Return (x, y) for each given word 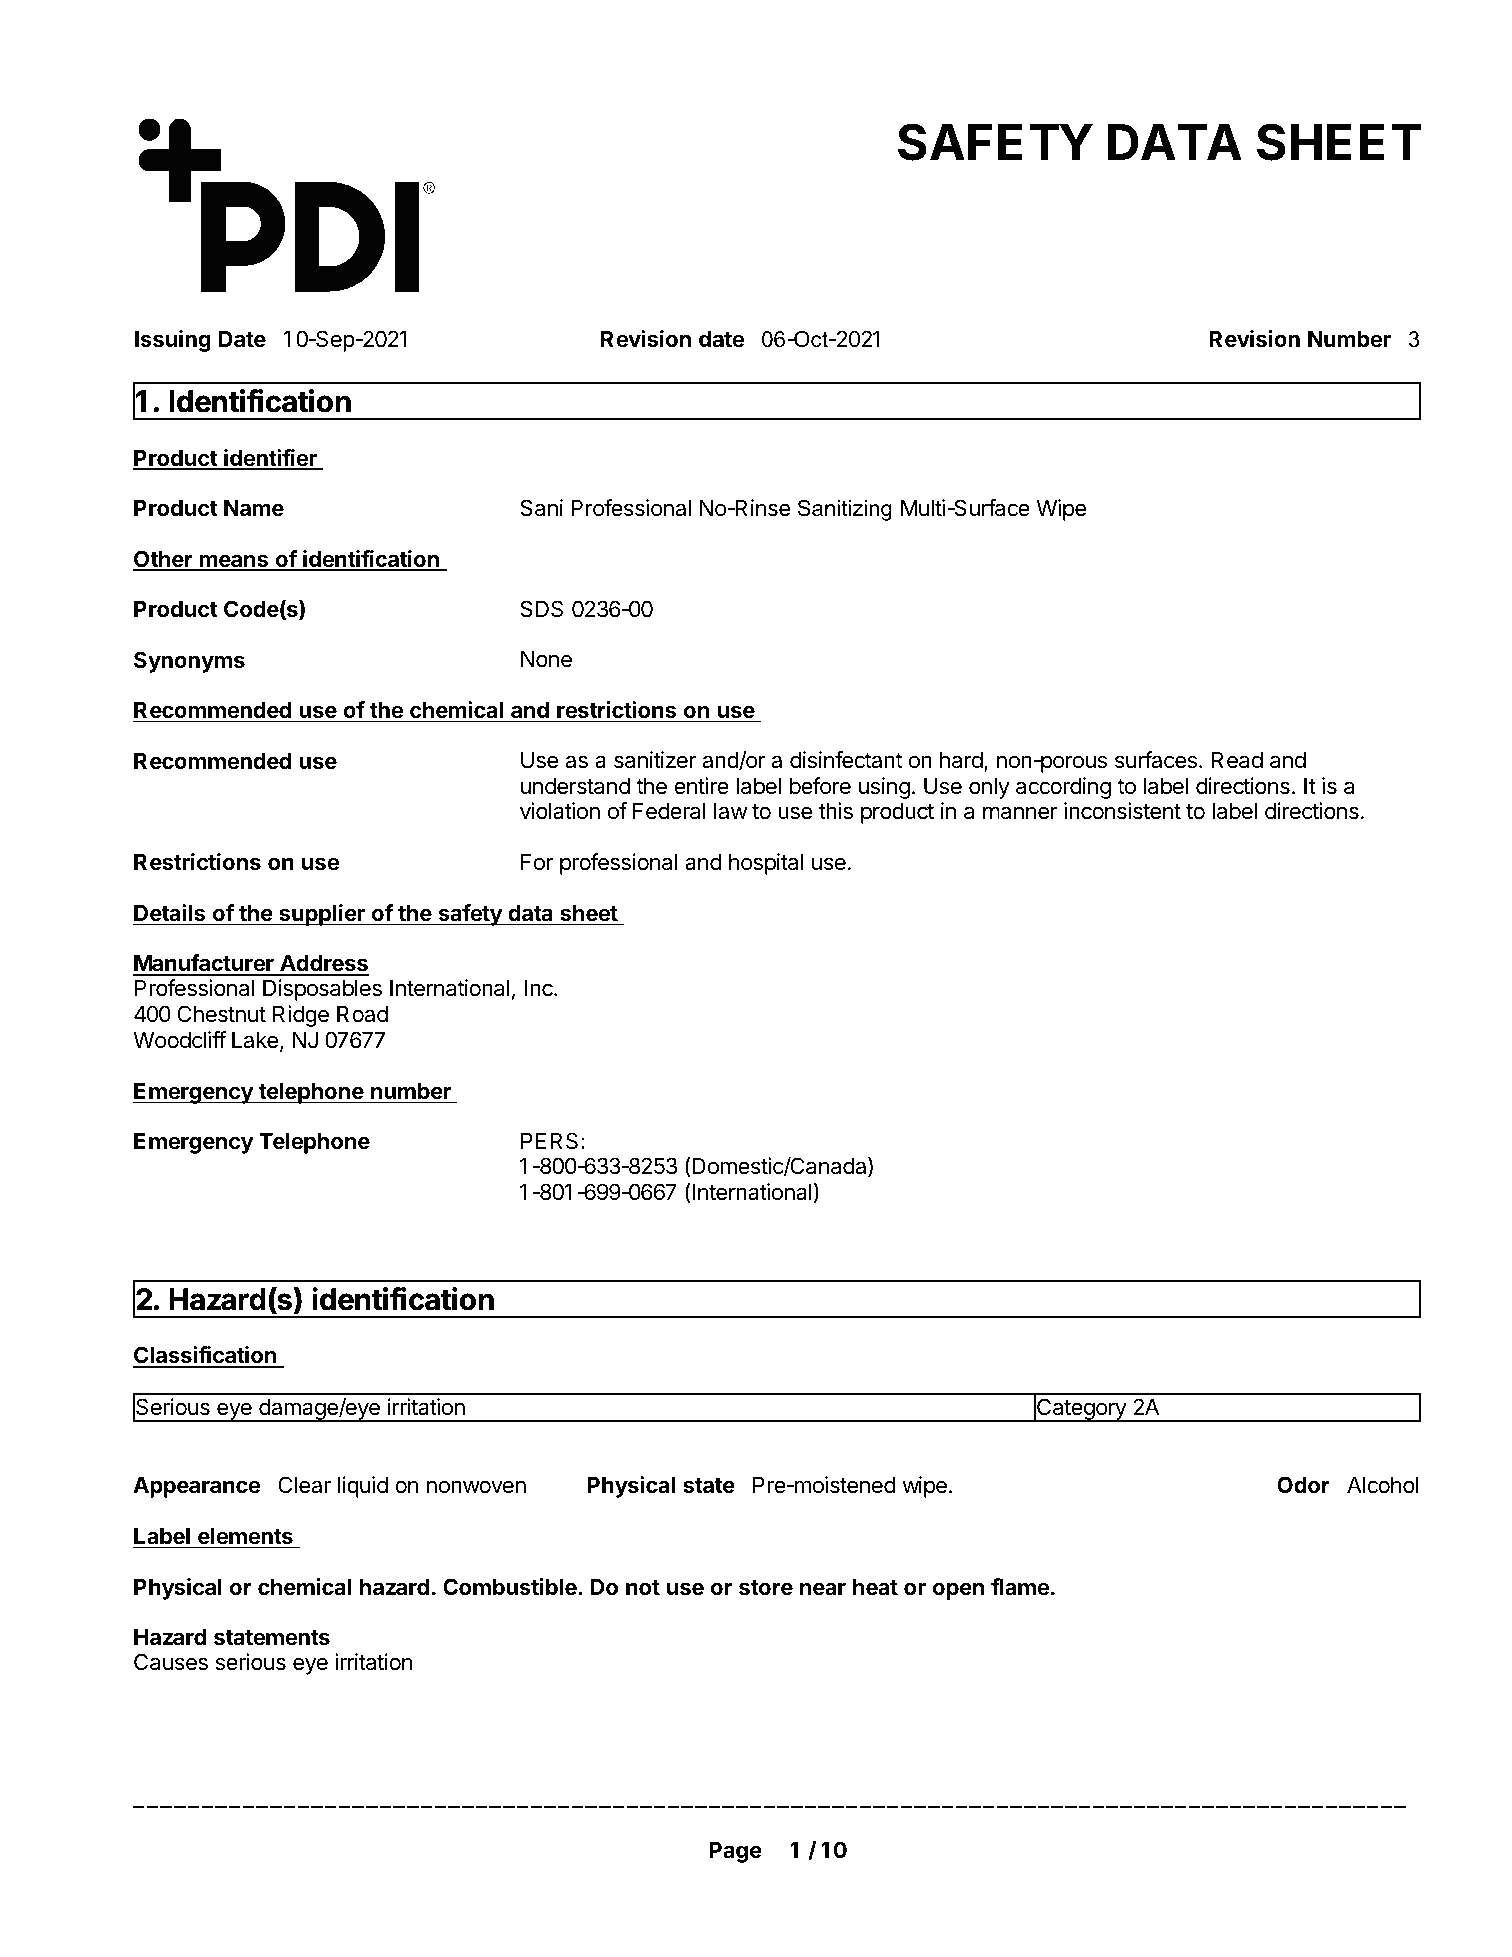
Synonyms (189, 662)
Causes (171, 1662)
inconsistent (1122, 811)
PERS (549, 1141)
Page (735, 1852)
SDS (541, 609)
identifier (270, 459)
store (766, 1588)
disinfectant (846, 760)
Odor (1303, 1484)
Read (1237, 760)
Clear (304, 1485)
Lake (255, 1040)
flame (1020, 1587)
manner (1020, 813)
